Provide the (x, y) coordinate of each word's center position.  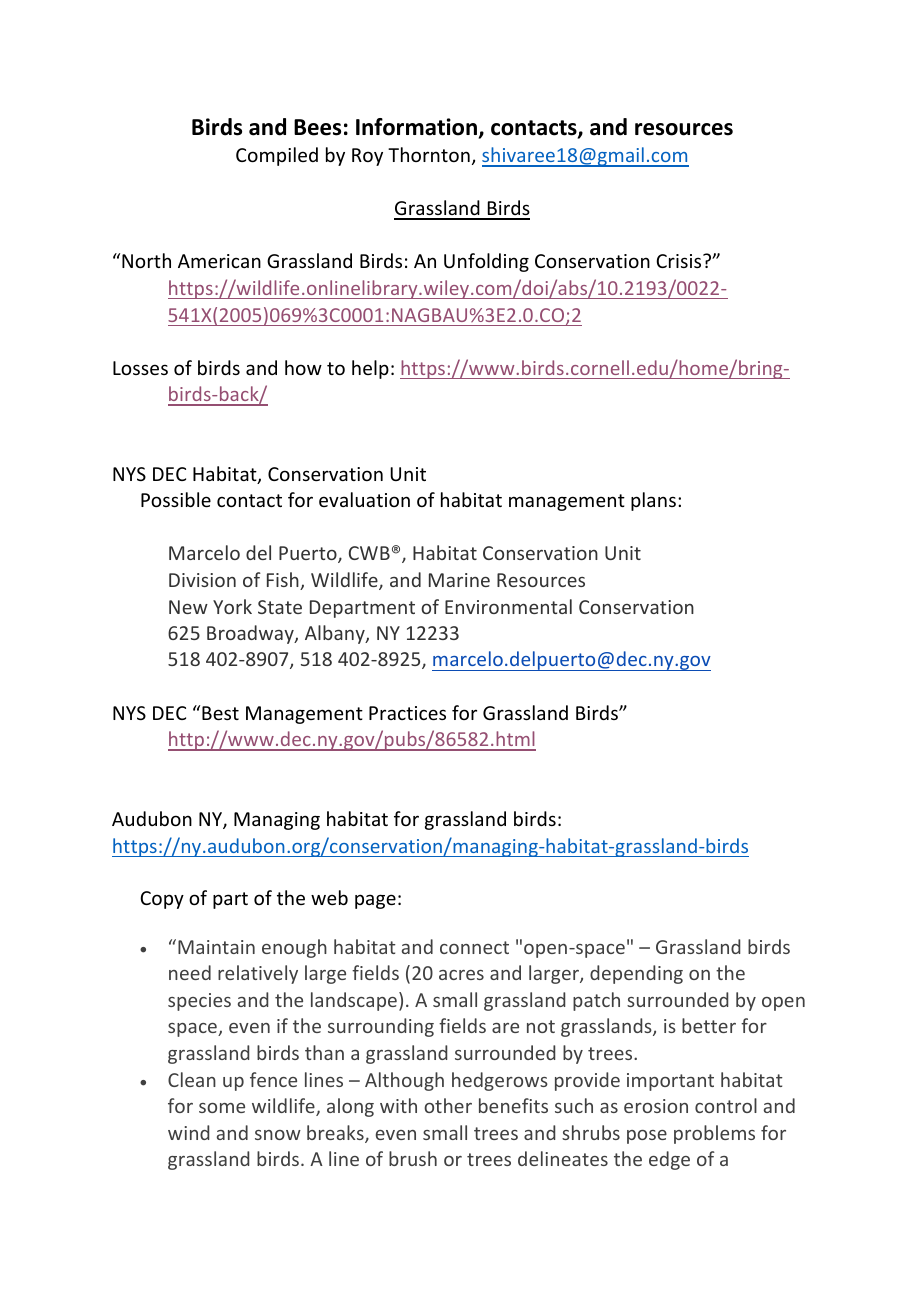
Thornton (429, 154)
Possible (176, 499)
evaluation (364, 499)
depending (636, 974)
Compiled (277, 156)
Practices (407, 713)
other (448, 1105)
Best (220, 713)
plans (653, 501)
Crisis (680, 261)
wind (188, 1132)
